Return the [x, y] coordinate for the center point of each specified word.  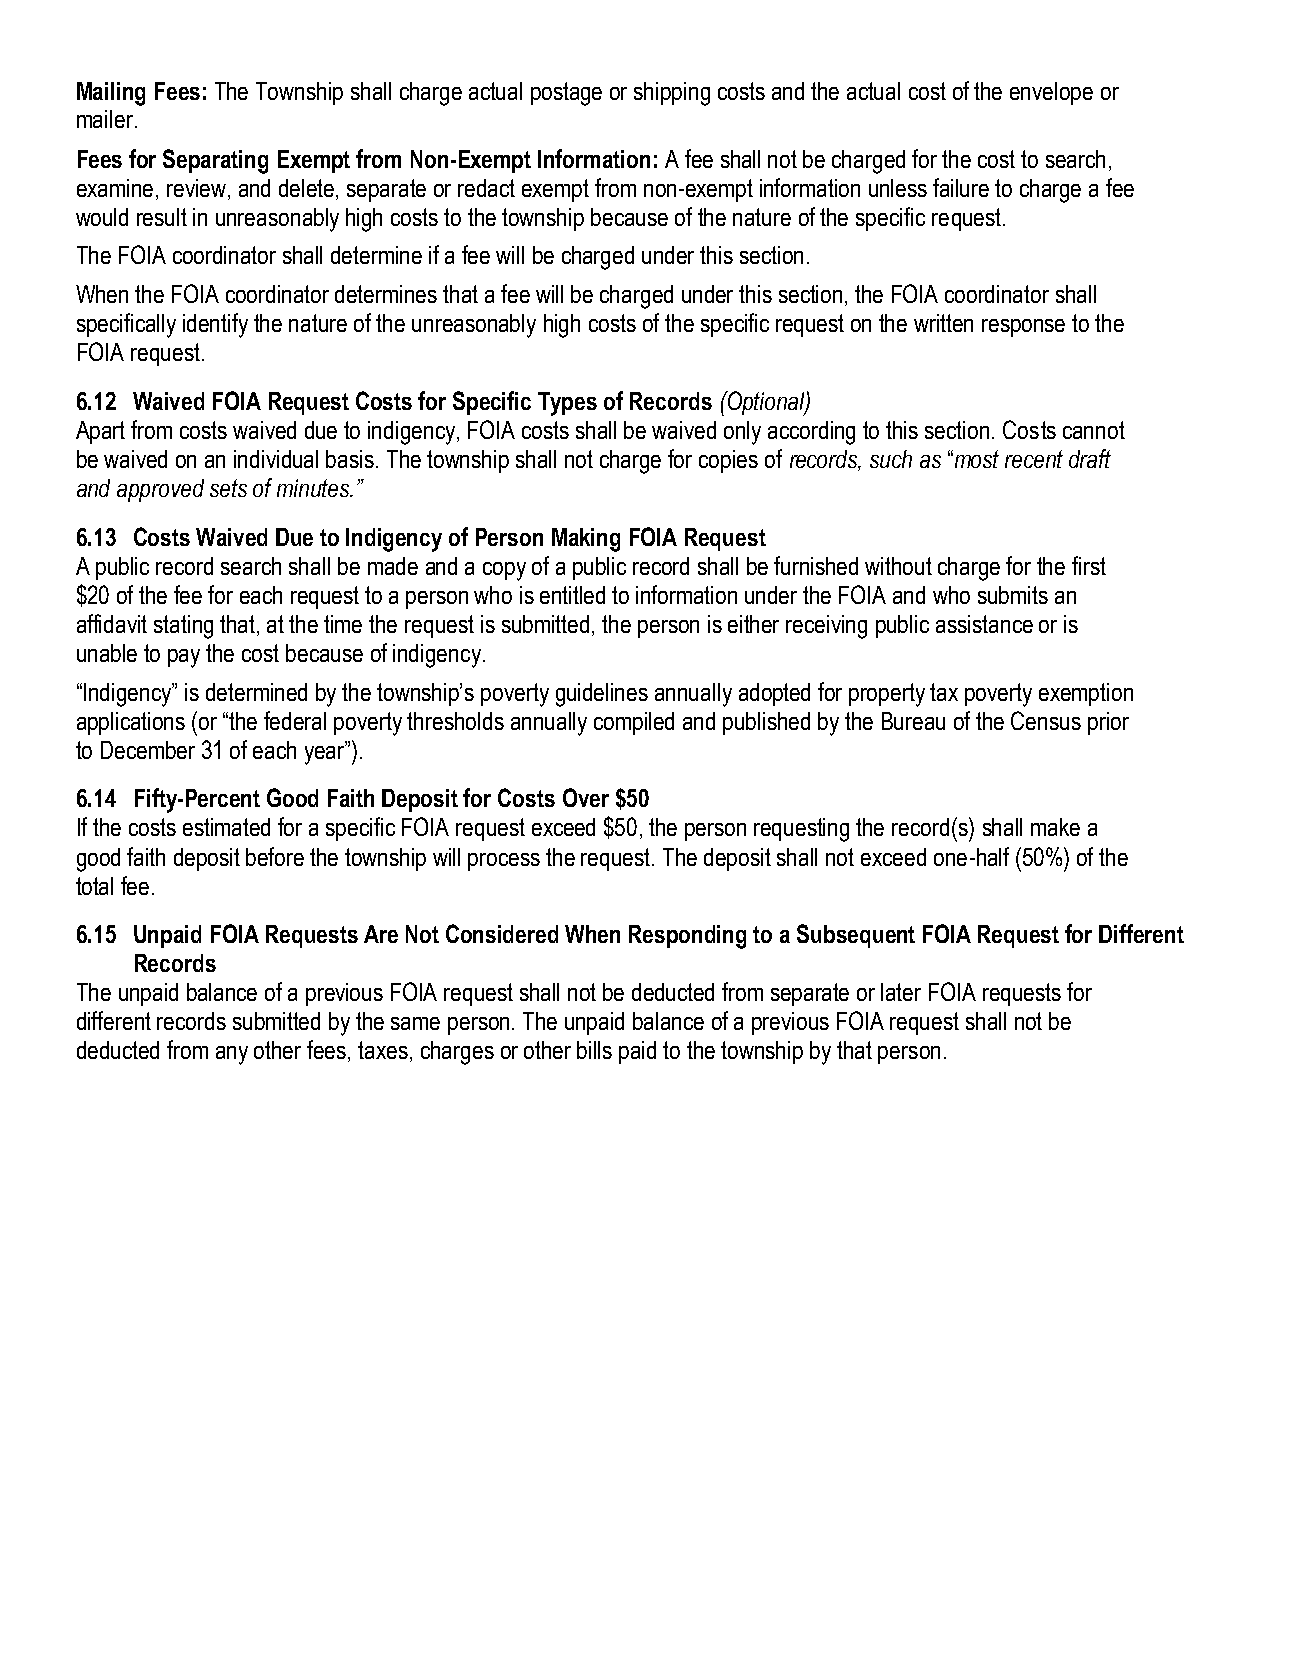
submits [1013, 595]
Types [567, 404]
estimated [226, 827]
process [504, 862]
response [1023, 328]
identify [215, 325]
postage [566, 94]
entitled [572, 595]
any [232, 1055]
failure [961, 187]
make [1055, 827]
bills [594, 1050]
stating [183, 627]
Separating [215, 161]
